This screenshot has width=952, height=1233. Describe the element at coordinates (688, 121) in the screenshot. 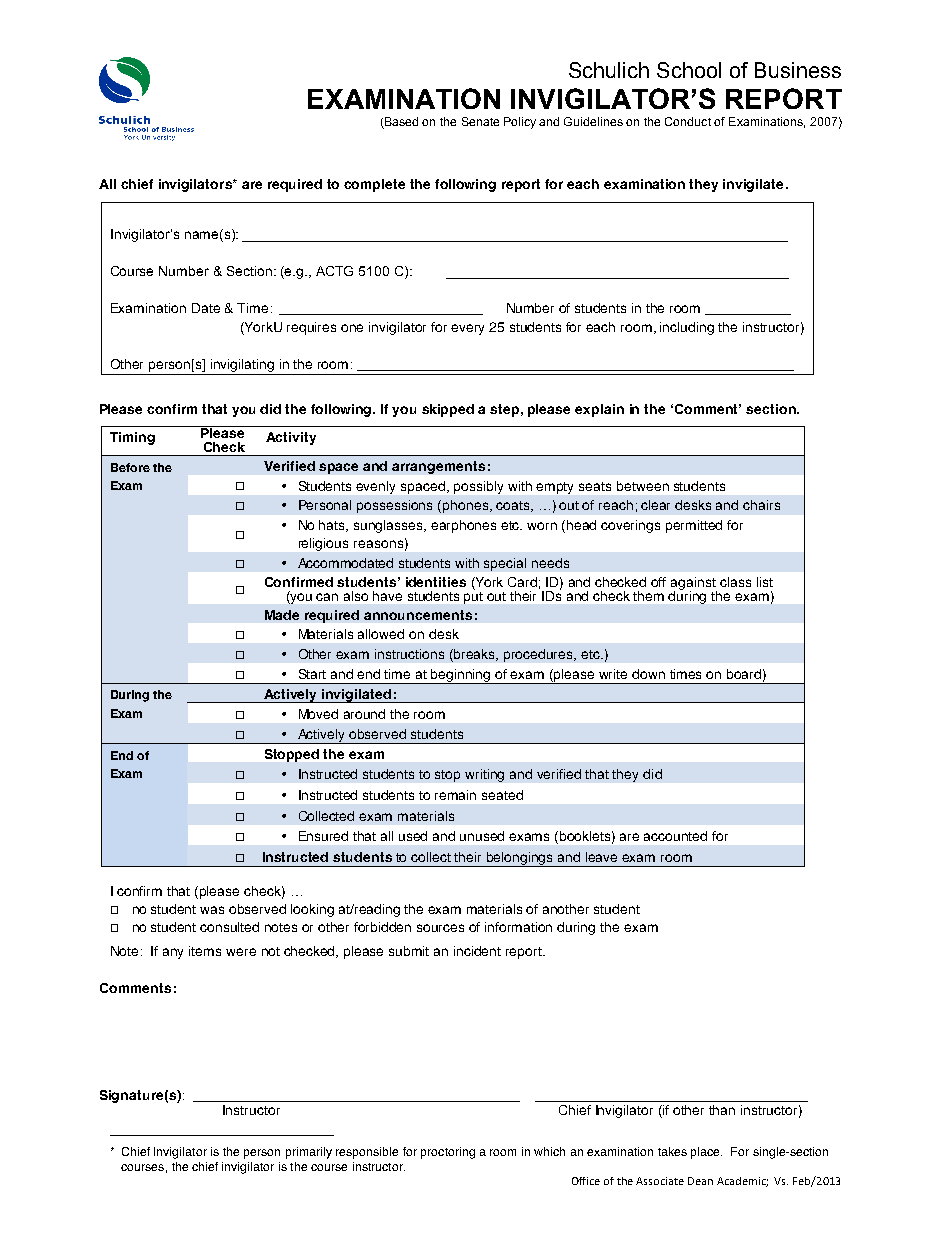

I see `Conduct` at that location.
